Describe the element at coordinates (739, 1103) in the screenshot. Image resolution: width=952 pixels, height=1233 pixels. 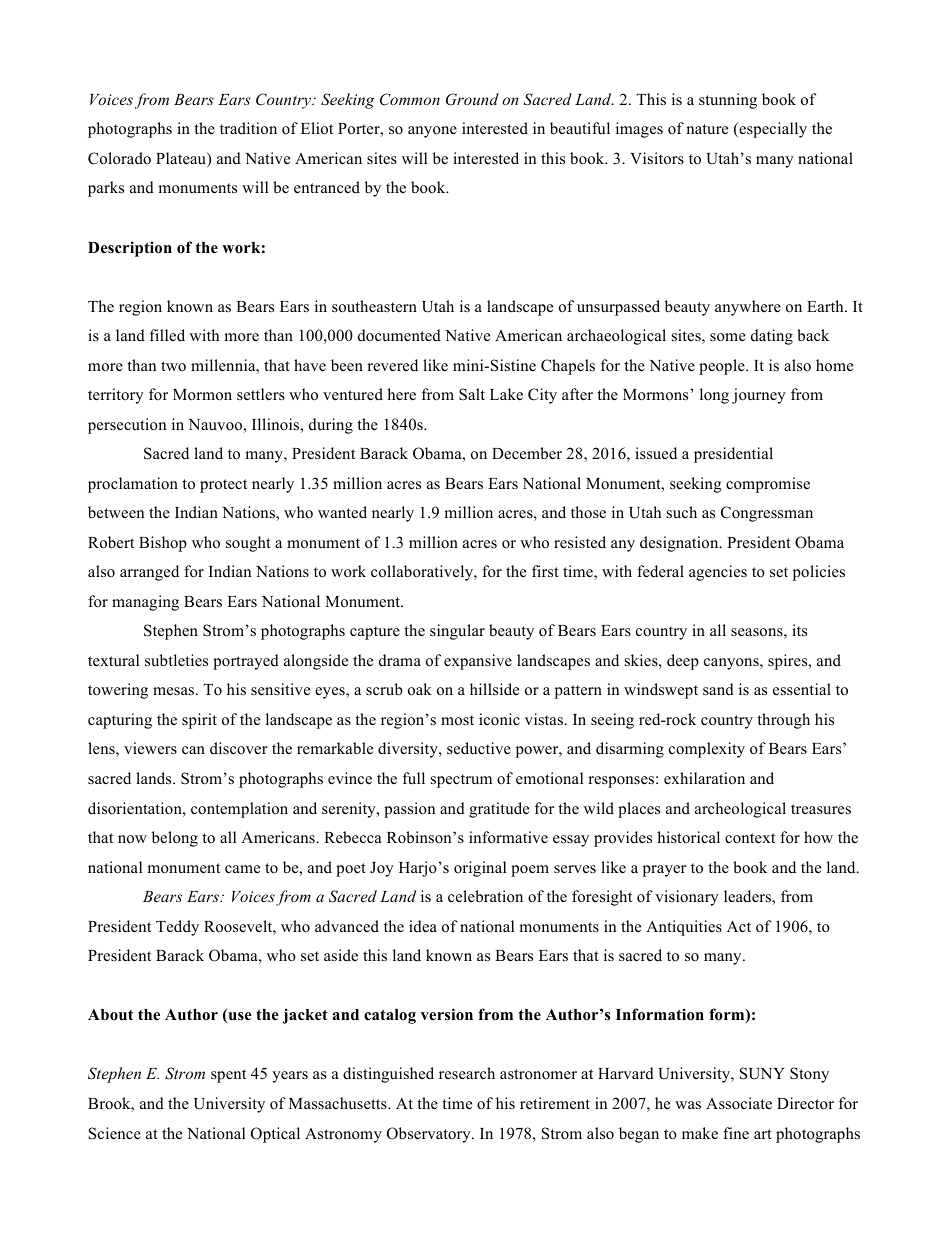
I see `Associate` at that location.
